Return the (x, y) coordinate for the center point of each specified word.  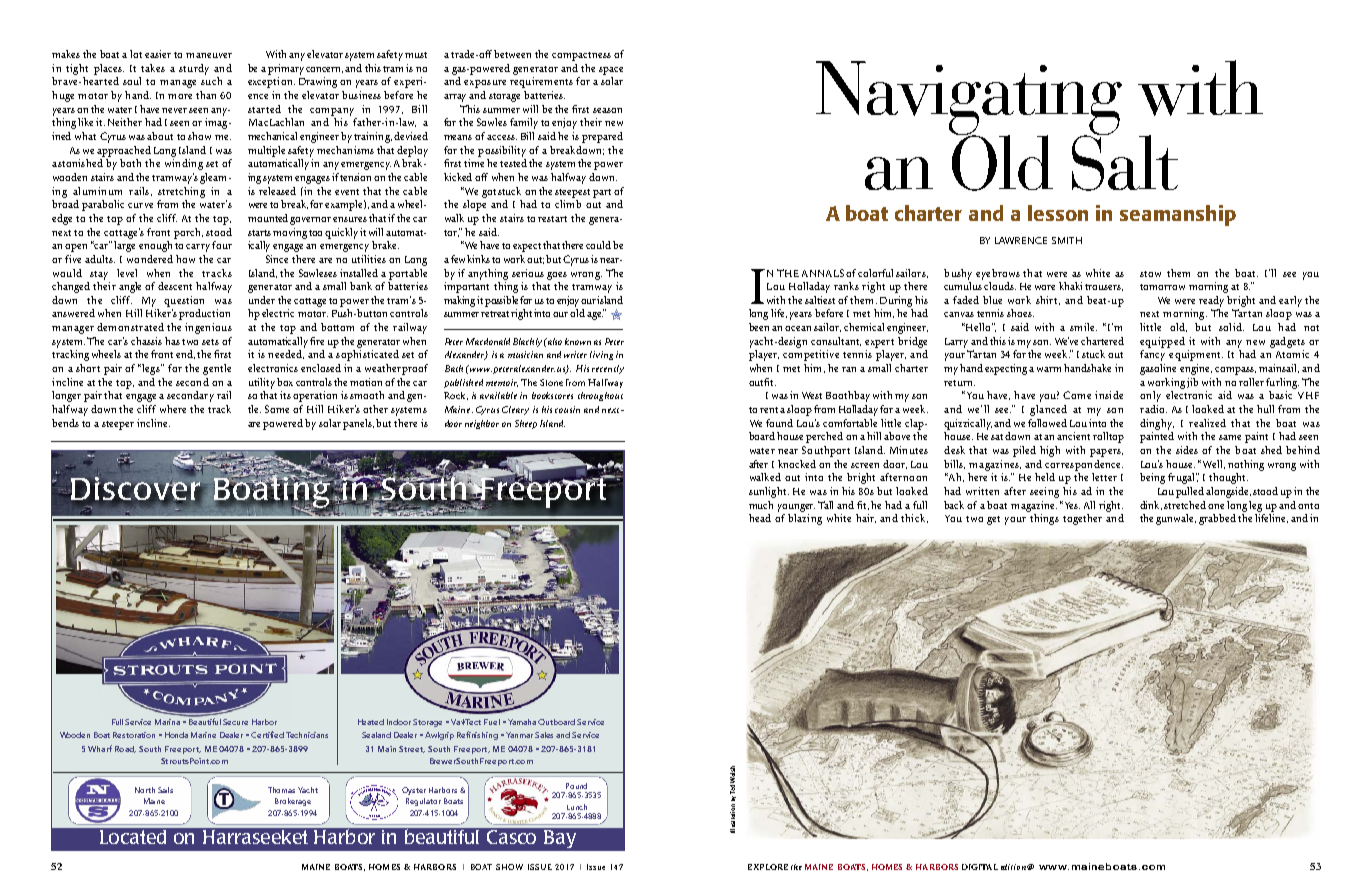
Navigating (969, 99)
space (611, 71)
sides (1187, 450)
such (211, 81)
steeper (118, 425)
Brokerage (293, 802)
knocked (797, 464)
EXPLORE (768, 867)
